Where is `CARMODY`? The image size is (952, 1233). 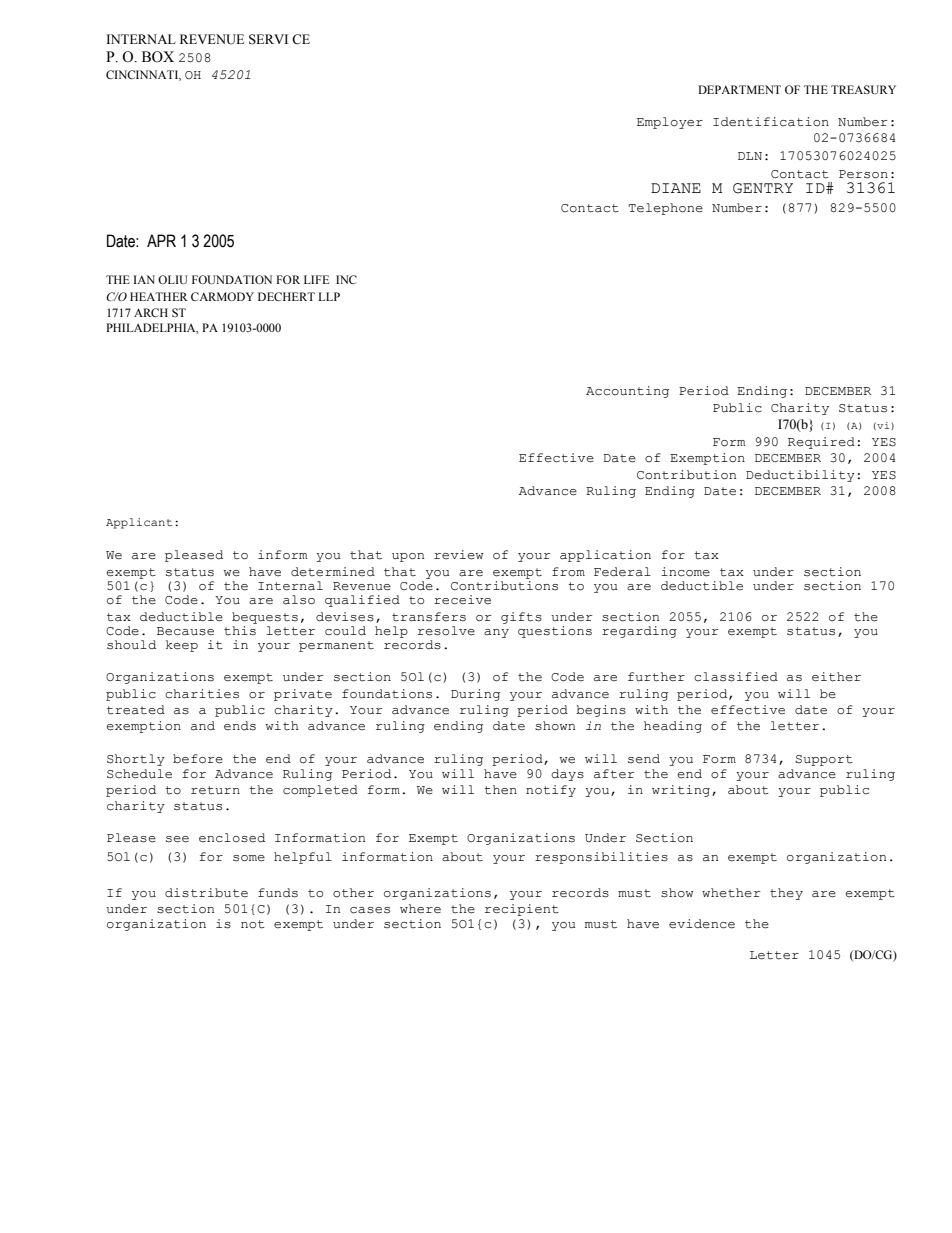
CARMODY is located at coordinates (222, 296).
